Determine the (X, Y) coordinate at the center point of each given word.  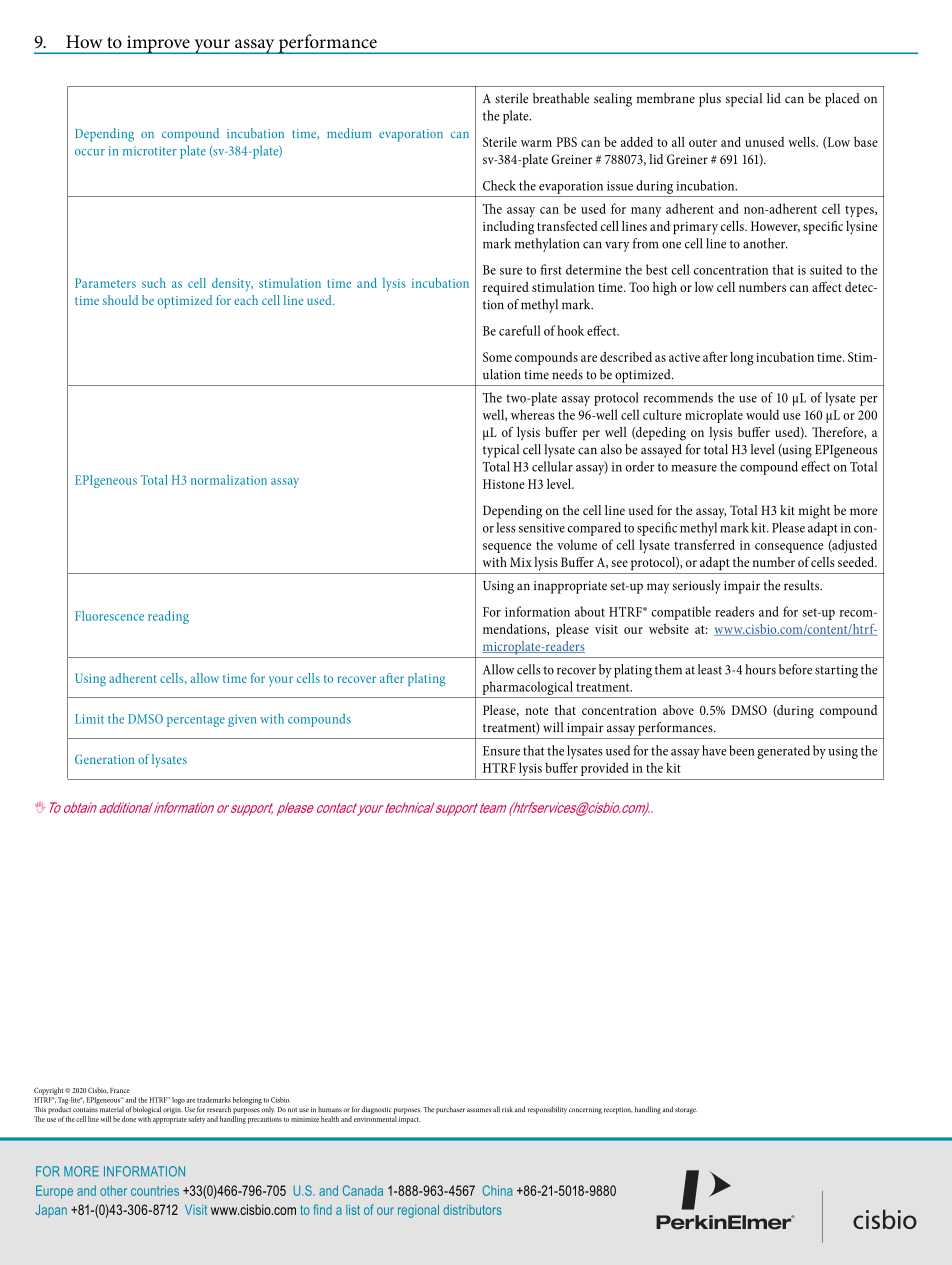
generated (783, 752)
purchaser (450, 1110)
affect (827, 287)
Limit (89, 719)
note (536, 711)
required (506, 288)
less (506, 527)
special (744, 100)
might (814, 512)
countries (155, 1190)
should (120, 300)
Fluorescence (109, 616)
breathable (561, 98)
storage (686, 1111)
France (120, 1090)
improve (158, 45)
